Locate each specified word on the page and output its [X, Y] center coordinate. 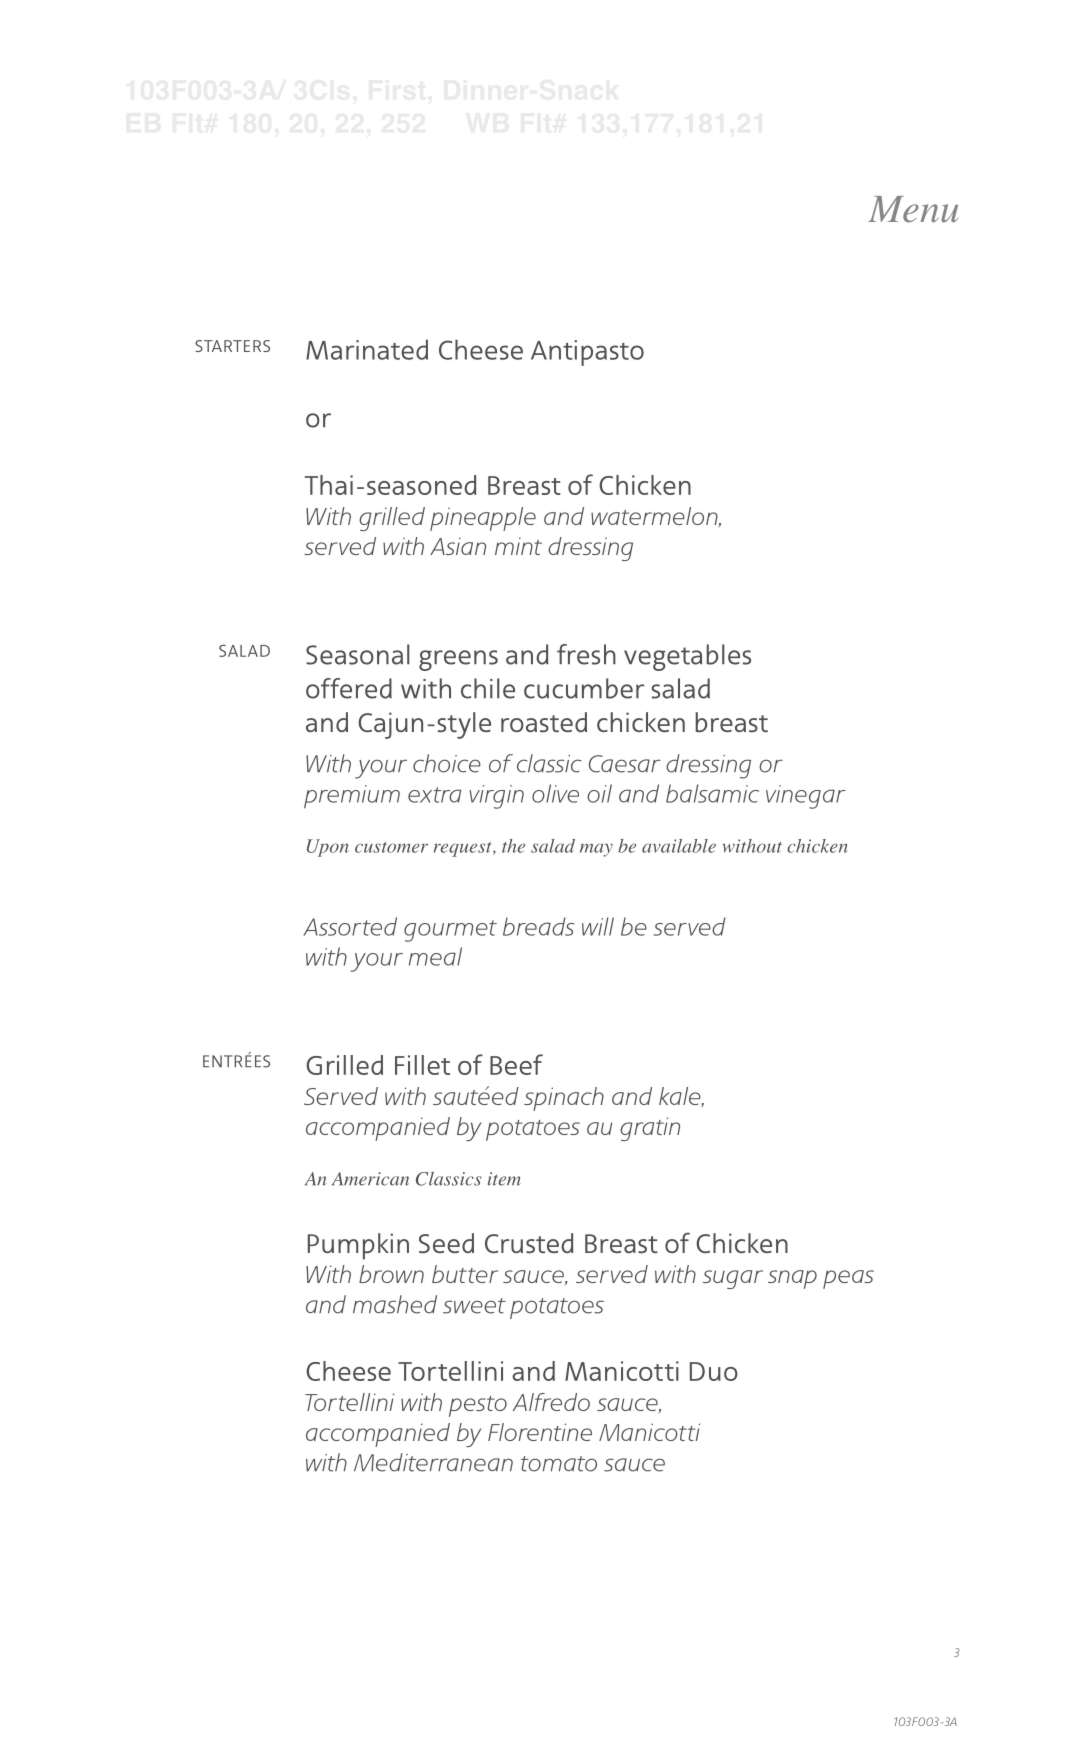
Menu [913, 209]
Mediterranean [433, 1462]
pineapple [483, 519]
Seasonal [358, 654]
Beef [516, 1064]
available [679, 846]
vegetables [687, 657]
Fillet [422, 1065]
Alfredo [551, 1402]
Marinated [367, 349]
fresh [586, 654]
